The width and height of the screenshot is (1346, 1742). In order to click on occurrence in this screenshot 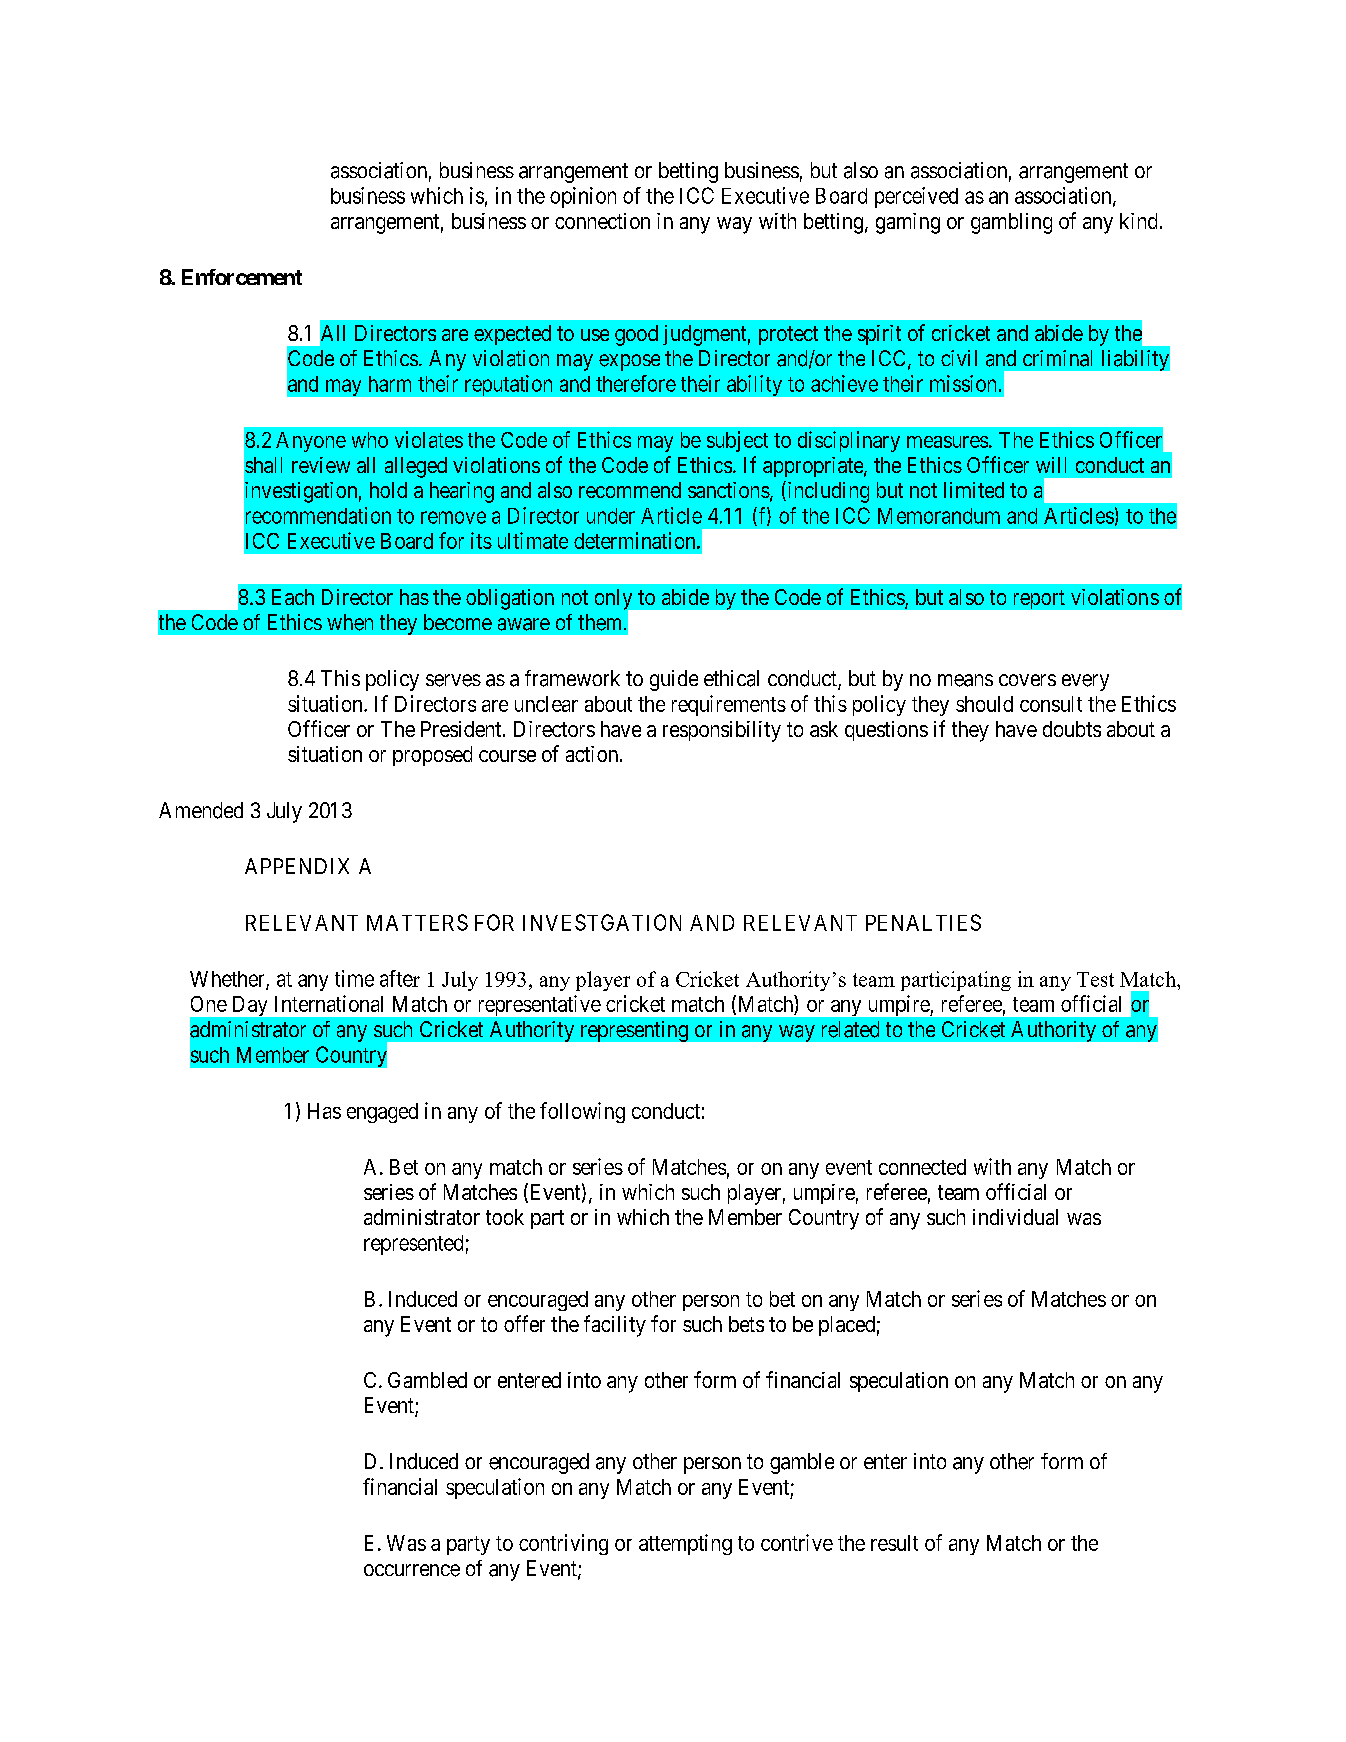, I will do `click(412, 1570)`.
